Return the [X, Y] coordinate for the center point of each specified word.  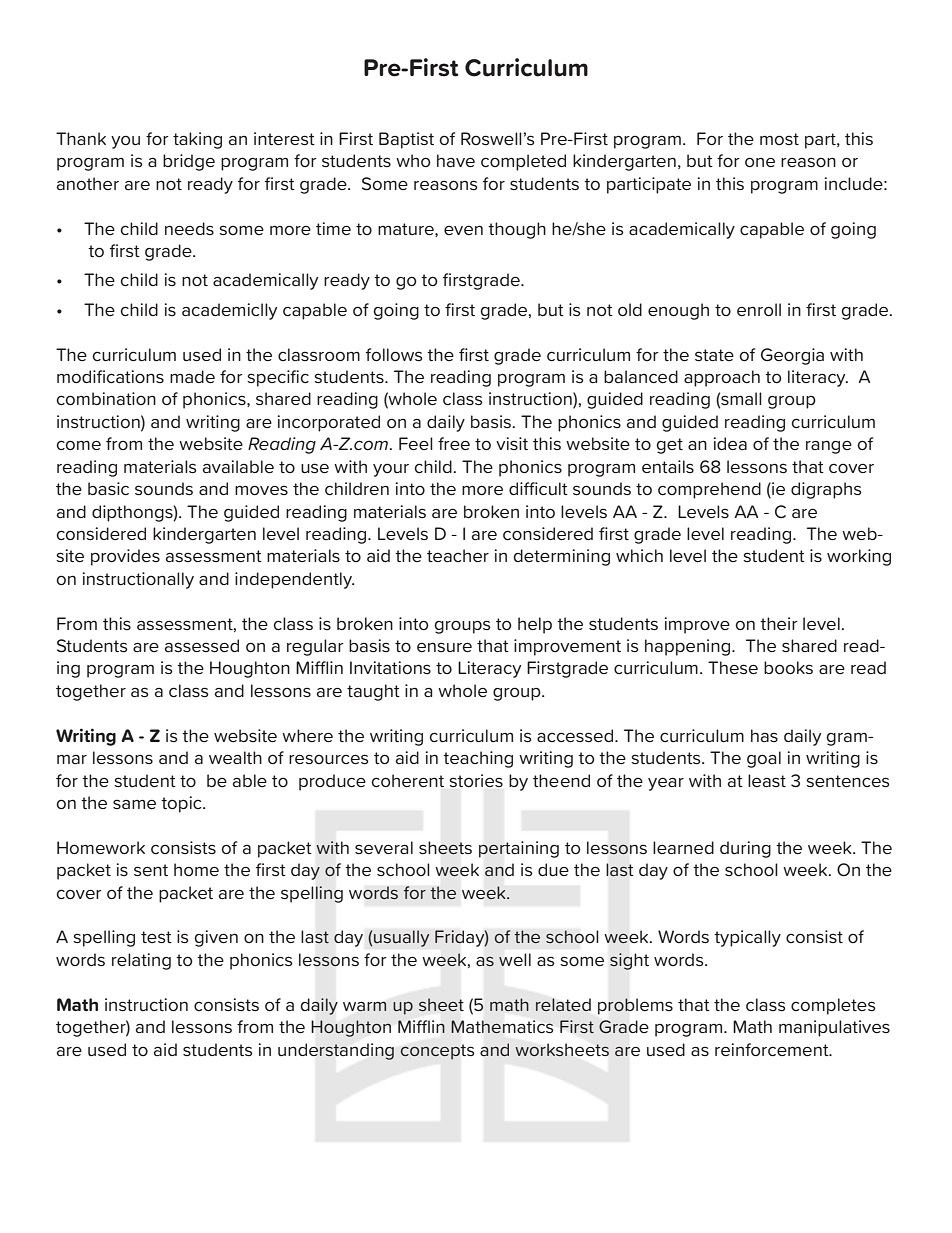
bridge [189, 162]
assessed [202, 645]
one [760, 162]
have [456, 160]
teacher [458, 555]
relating [141, 961]
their [779, 623]
